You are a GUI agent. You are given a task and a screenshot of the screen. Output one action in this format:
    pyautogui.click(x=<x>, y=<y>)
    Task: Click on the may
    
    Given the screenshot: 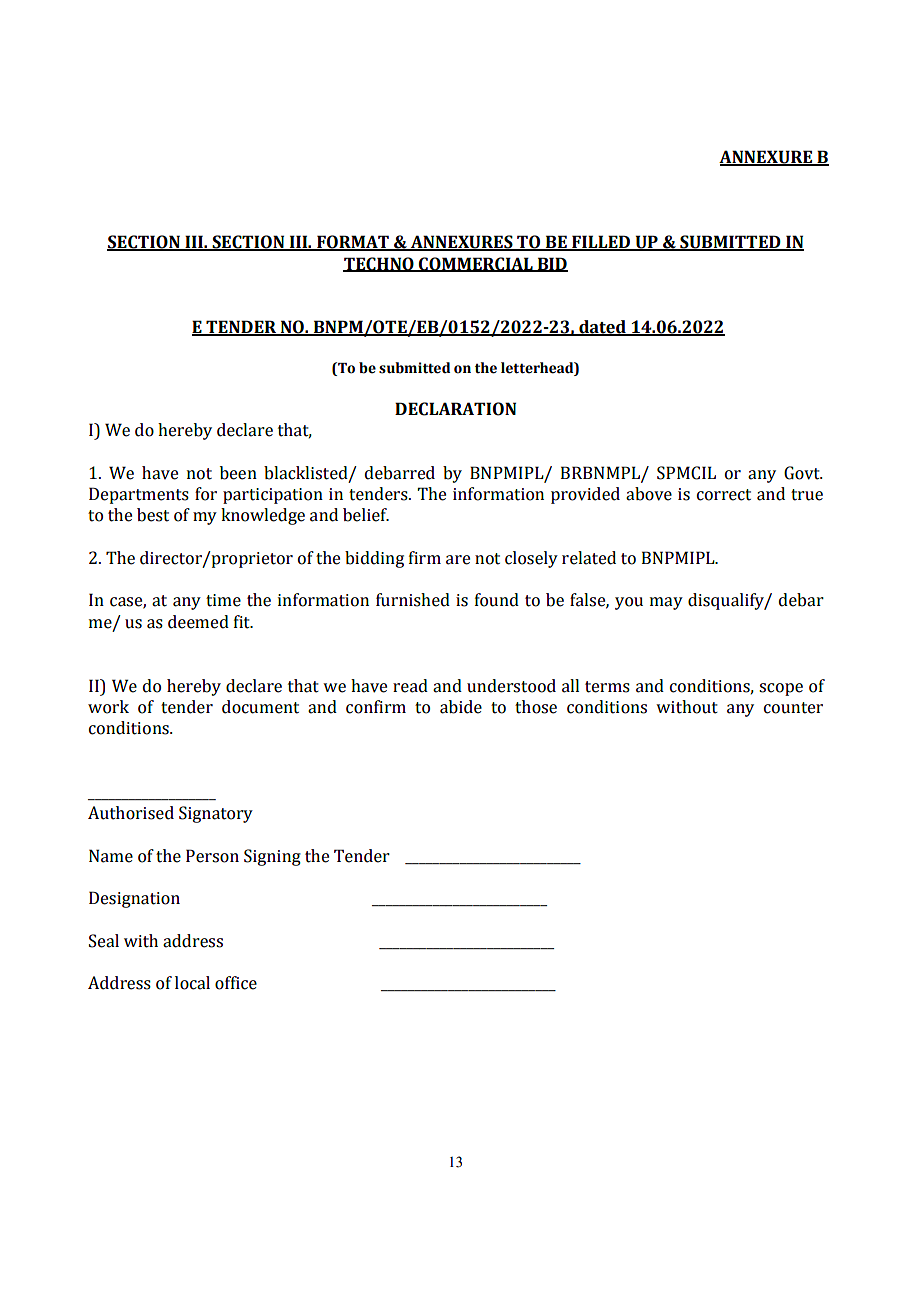 What is the action you would take?
    pyautogui.click(x=666, y=603)
